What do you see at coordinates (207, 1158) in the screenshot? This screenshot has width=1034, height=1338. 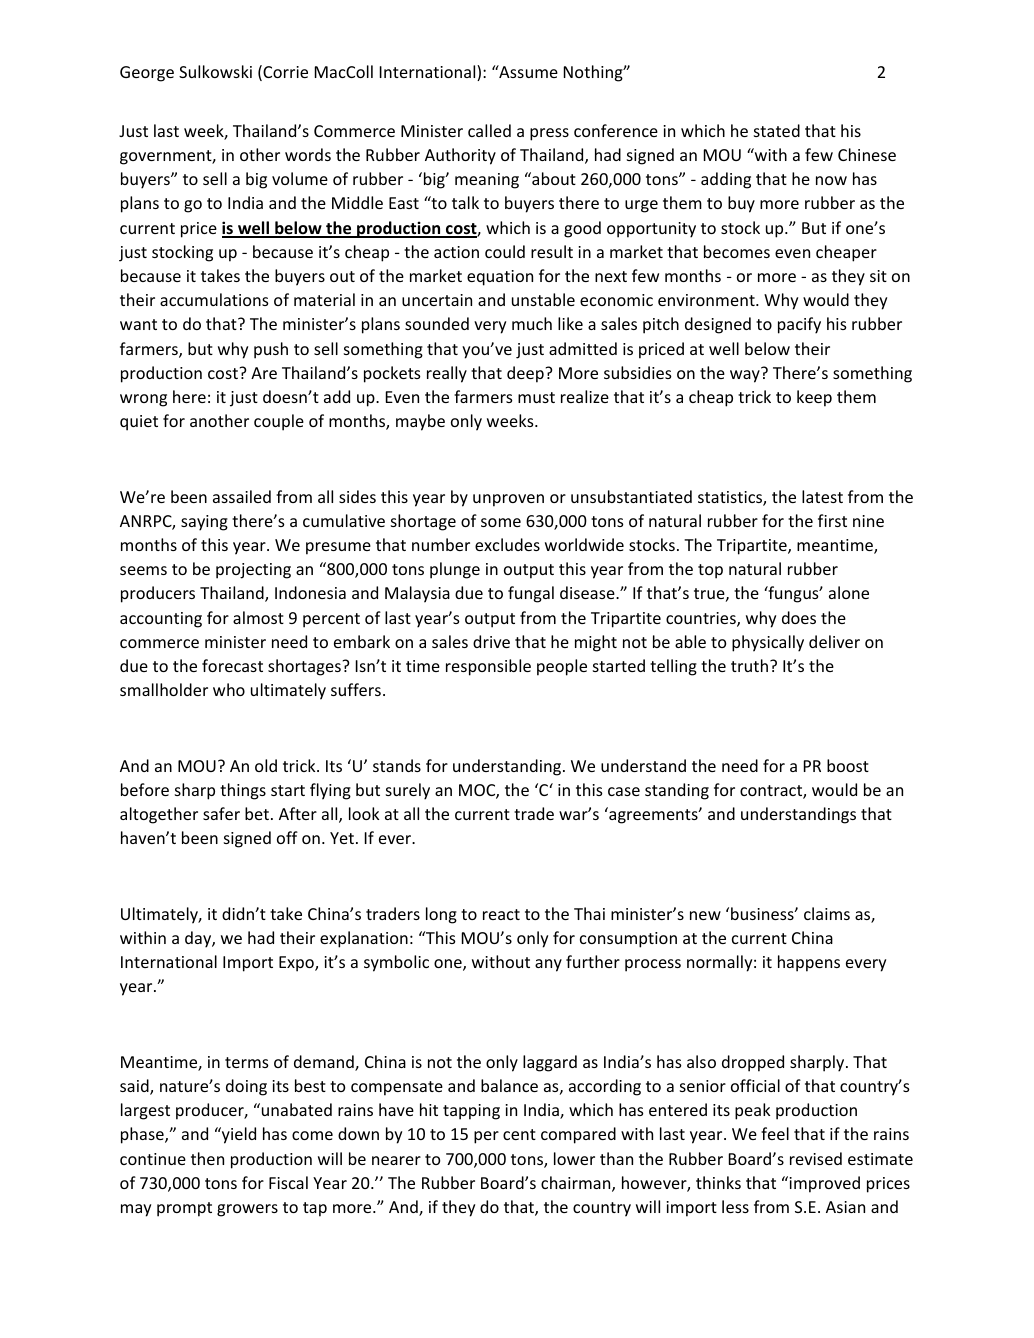 I see `then` at bounding box center [207, 1158].
